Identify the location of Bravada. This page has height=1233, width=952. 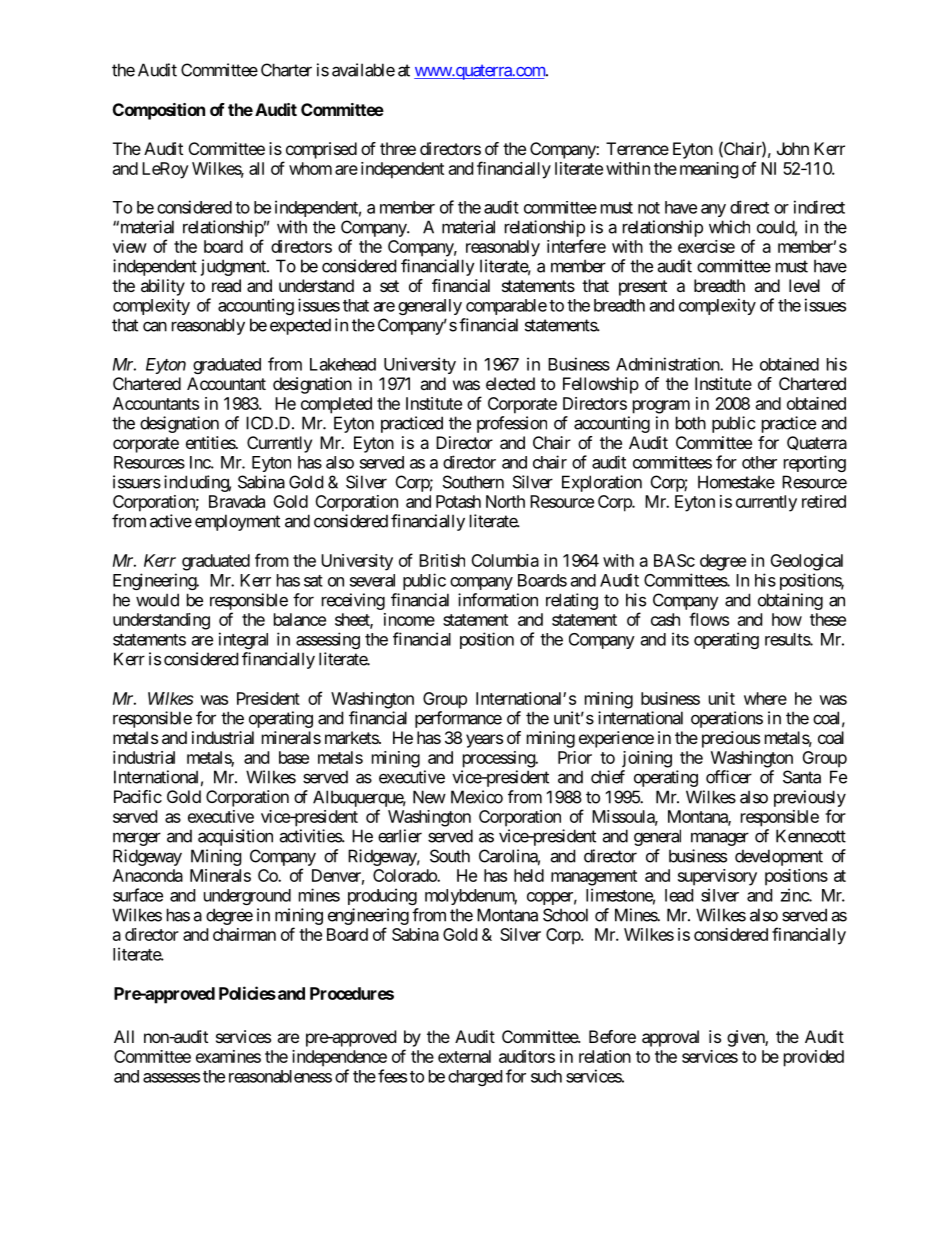
(237, 501).
